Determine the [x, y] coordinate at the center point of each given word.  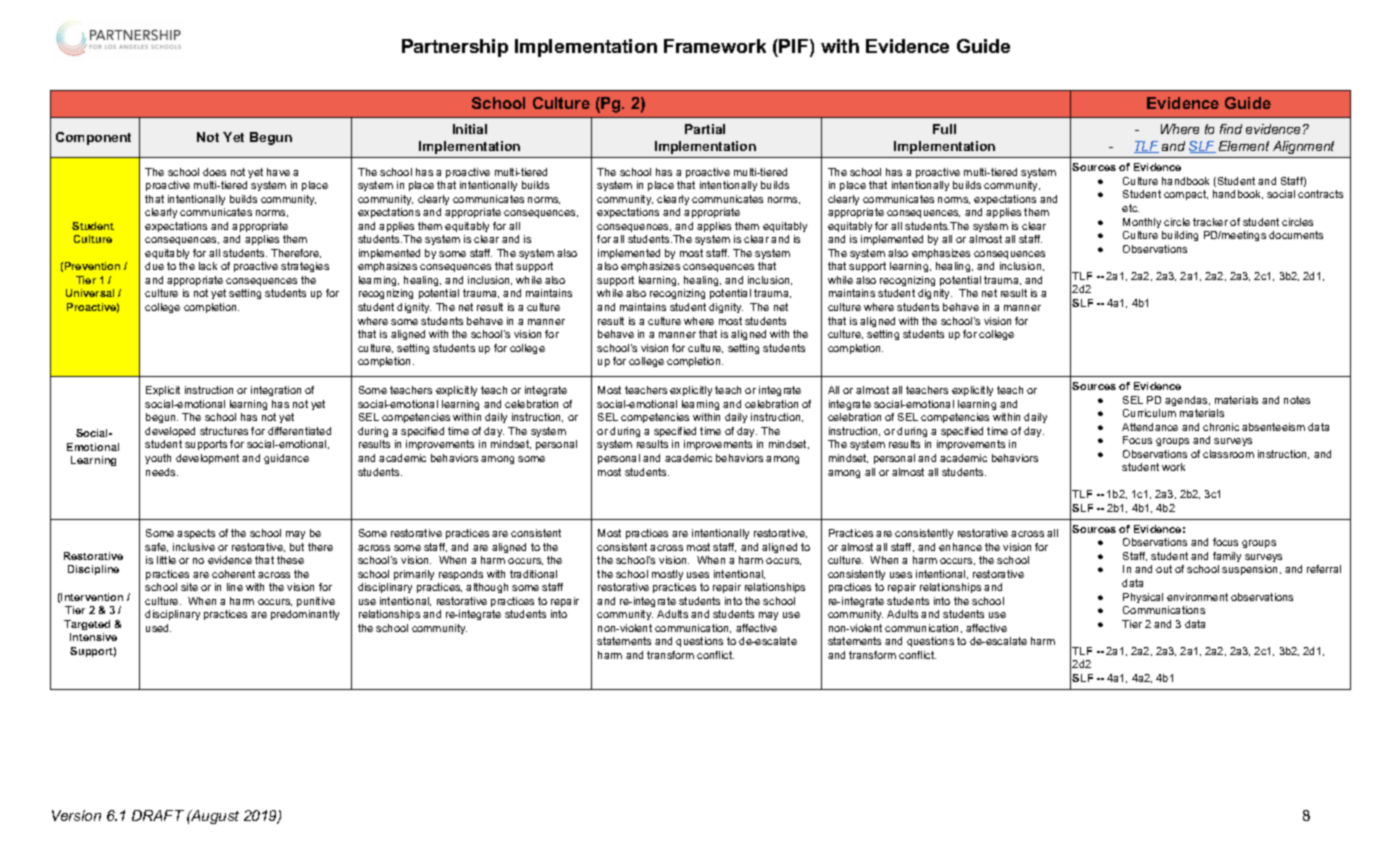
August [214, 817]
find [1231, 129]
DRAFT [158, 815]
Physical [1143, 598]
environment [1197, 597]
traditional [533, 574]
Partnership [455, 48]
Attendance [1150, 427]
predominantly [305, 615]
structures [224, 431]
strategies [305, 267]
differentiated [299, 431]
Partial [705, 129]
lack [208, 266]
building [1180, 236]
